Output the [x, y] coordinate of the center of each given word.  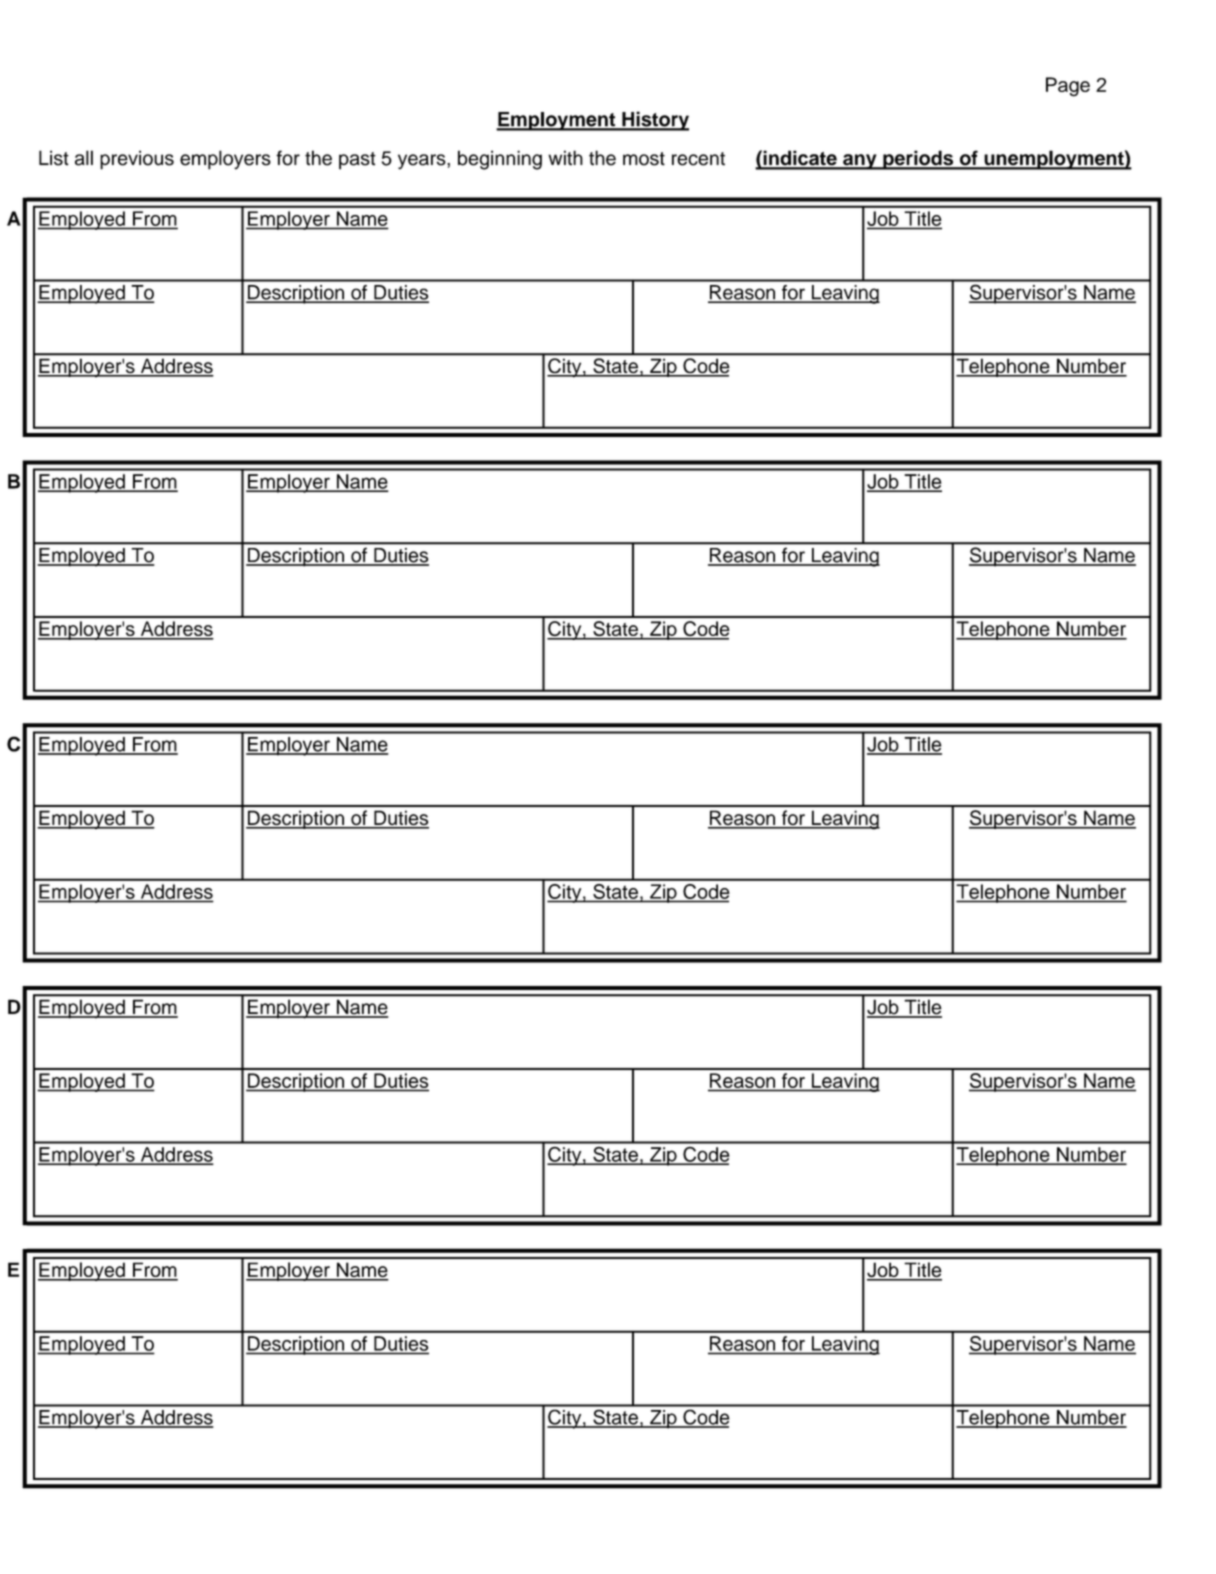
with [565, 158]
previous [137, 160]
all [84, 158]
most [644, 159]
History [654, 121]
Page [1068, 87]
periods [918, 160]
